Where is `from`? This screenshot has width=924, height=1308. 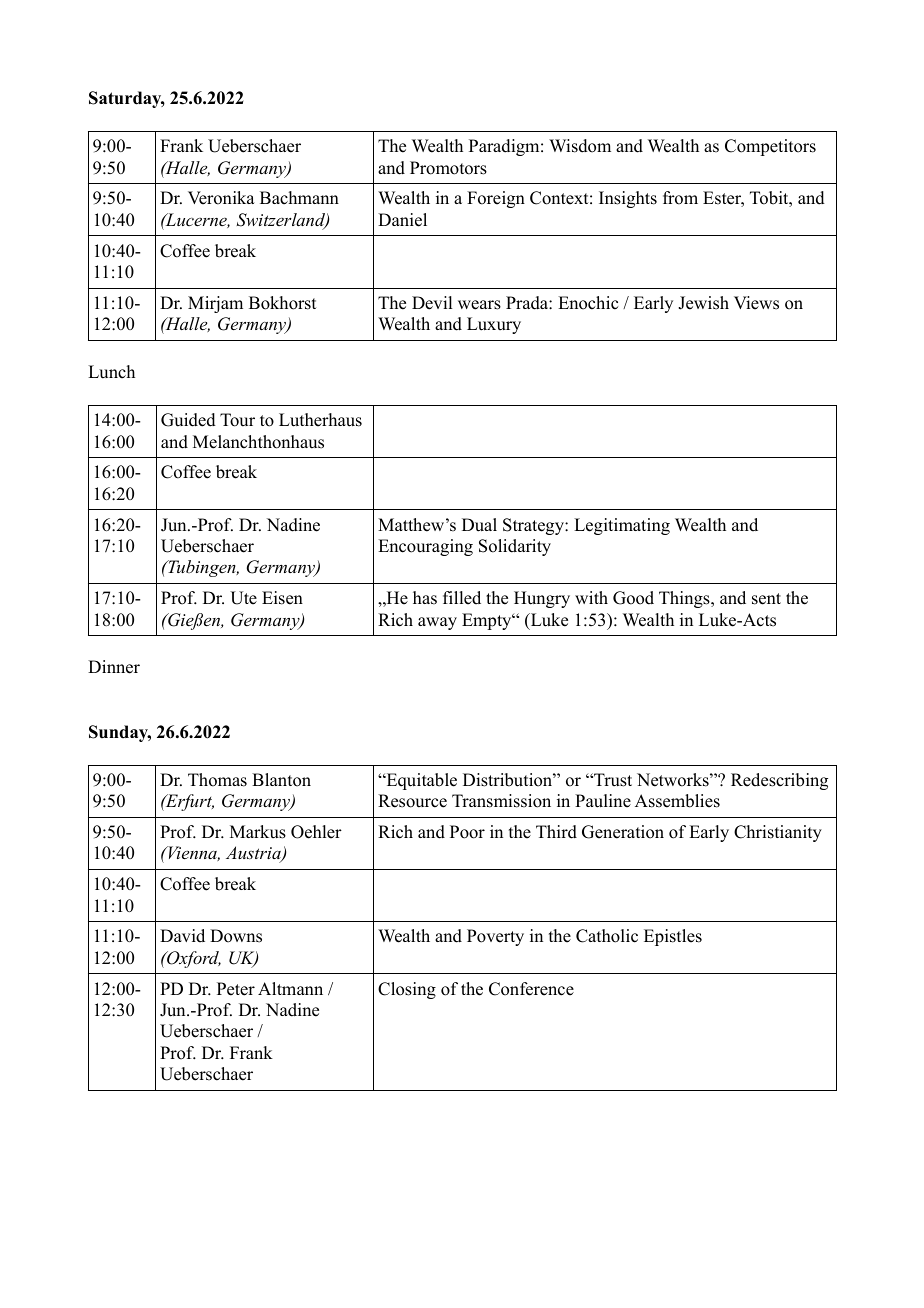 from is located at coordinates (680, 198).
